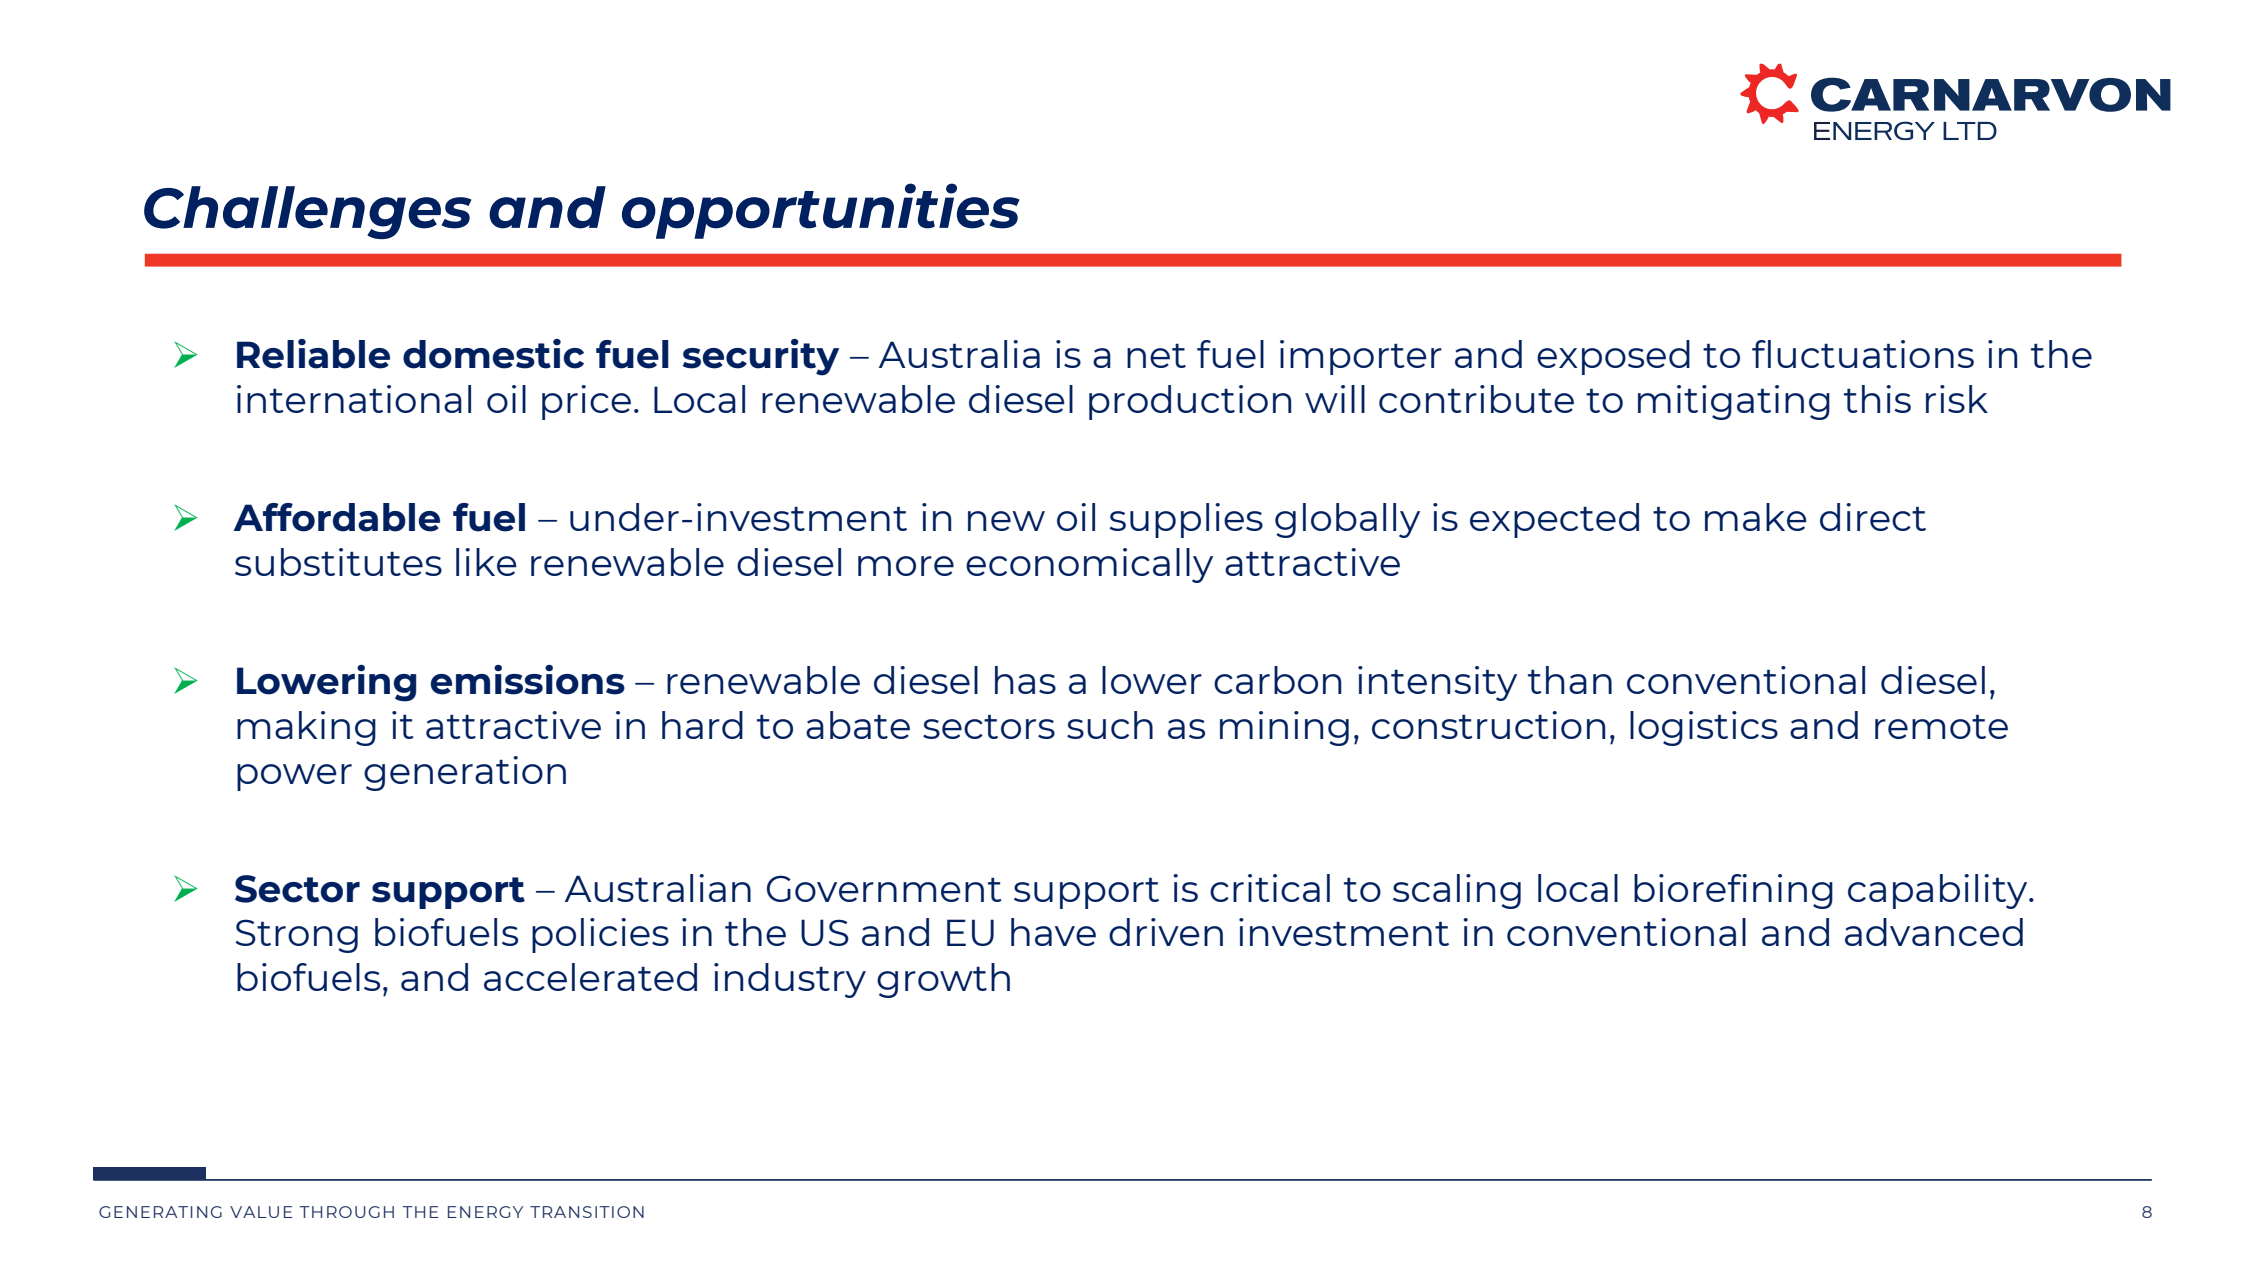 Image resolution: width=2245 pixels, height=1263 pixels. What do you see at coordinates (1704, 728) in the page?
I see `logistics` at bounding box center [1704, 728].
